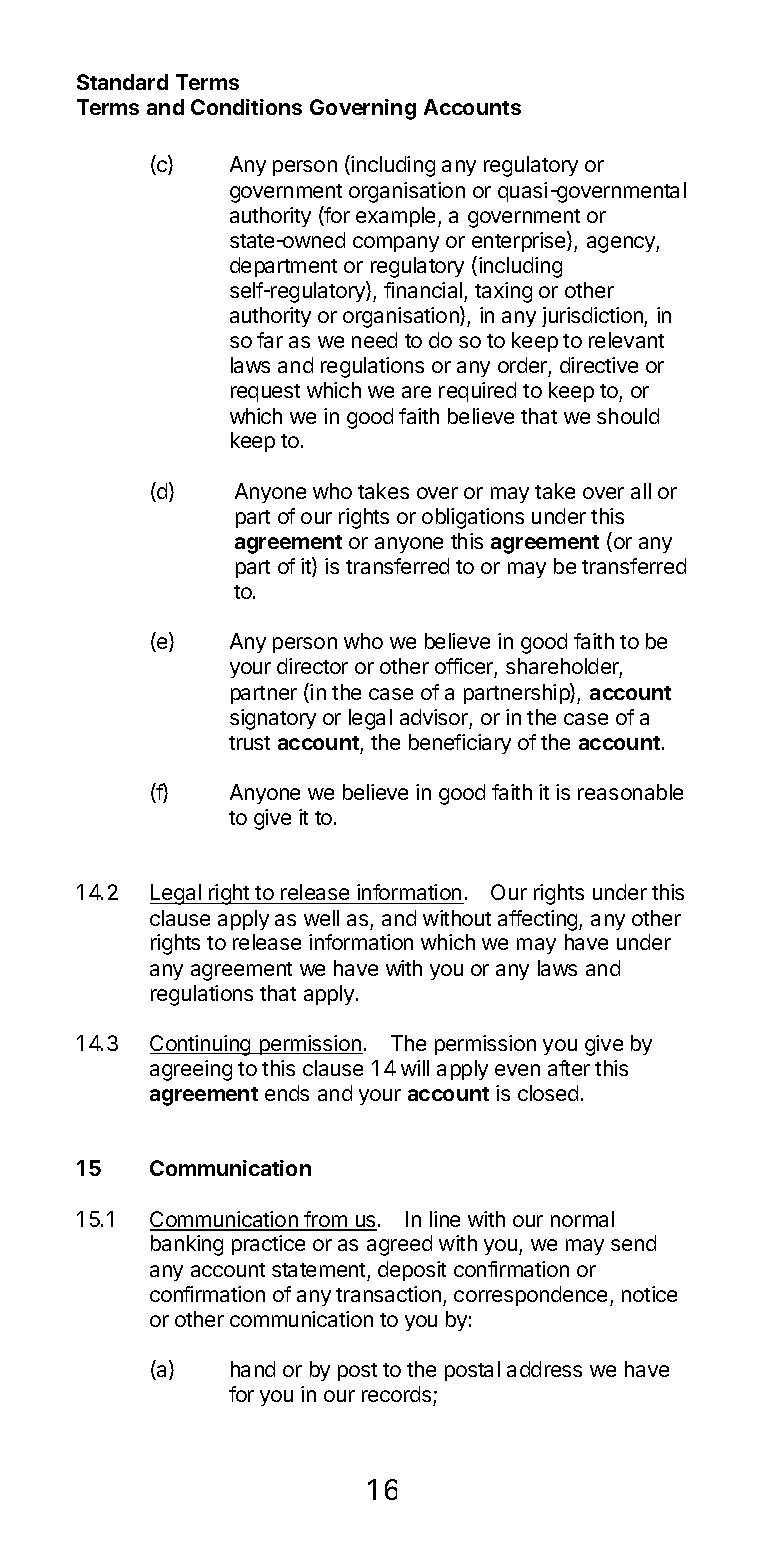 The image size is (764, 1568). What do you see at coordinates (246, 107) in the page?
I see `Conditions` at bounding box center [246, 107].
